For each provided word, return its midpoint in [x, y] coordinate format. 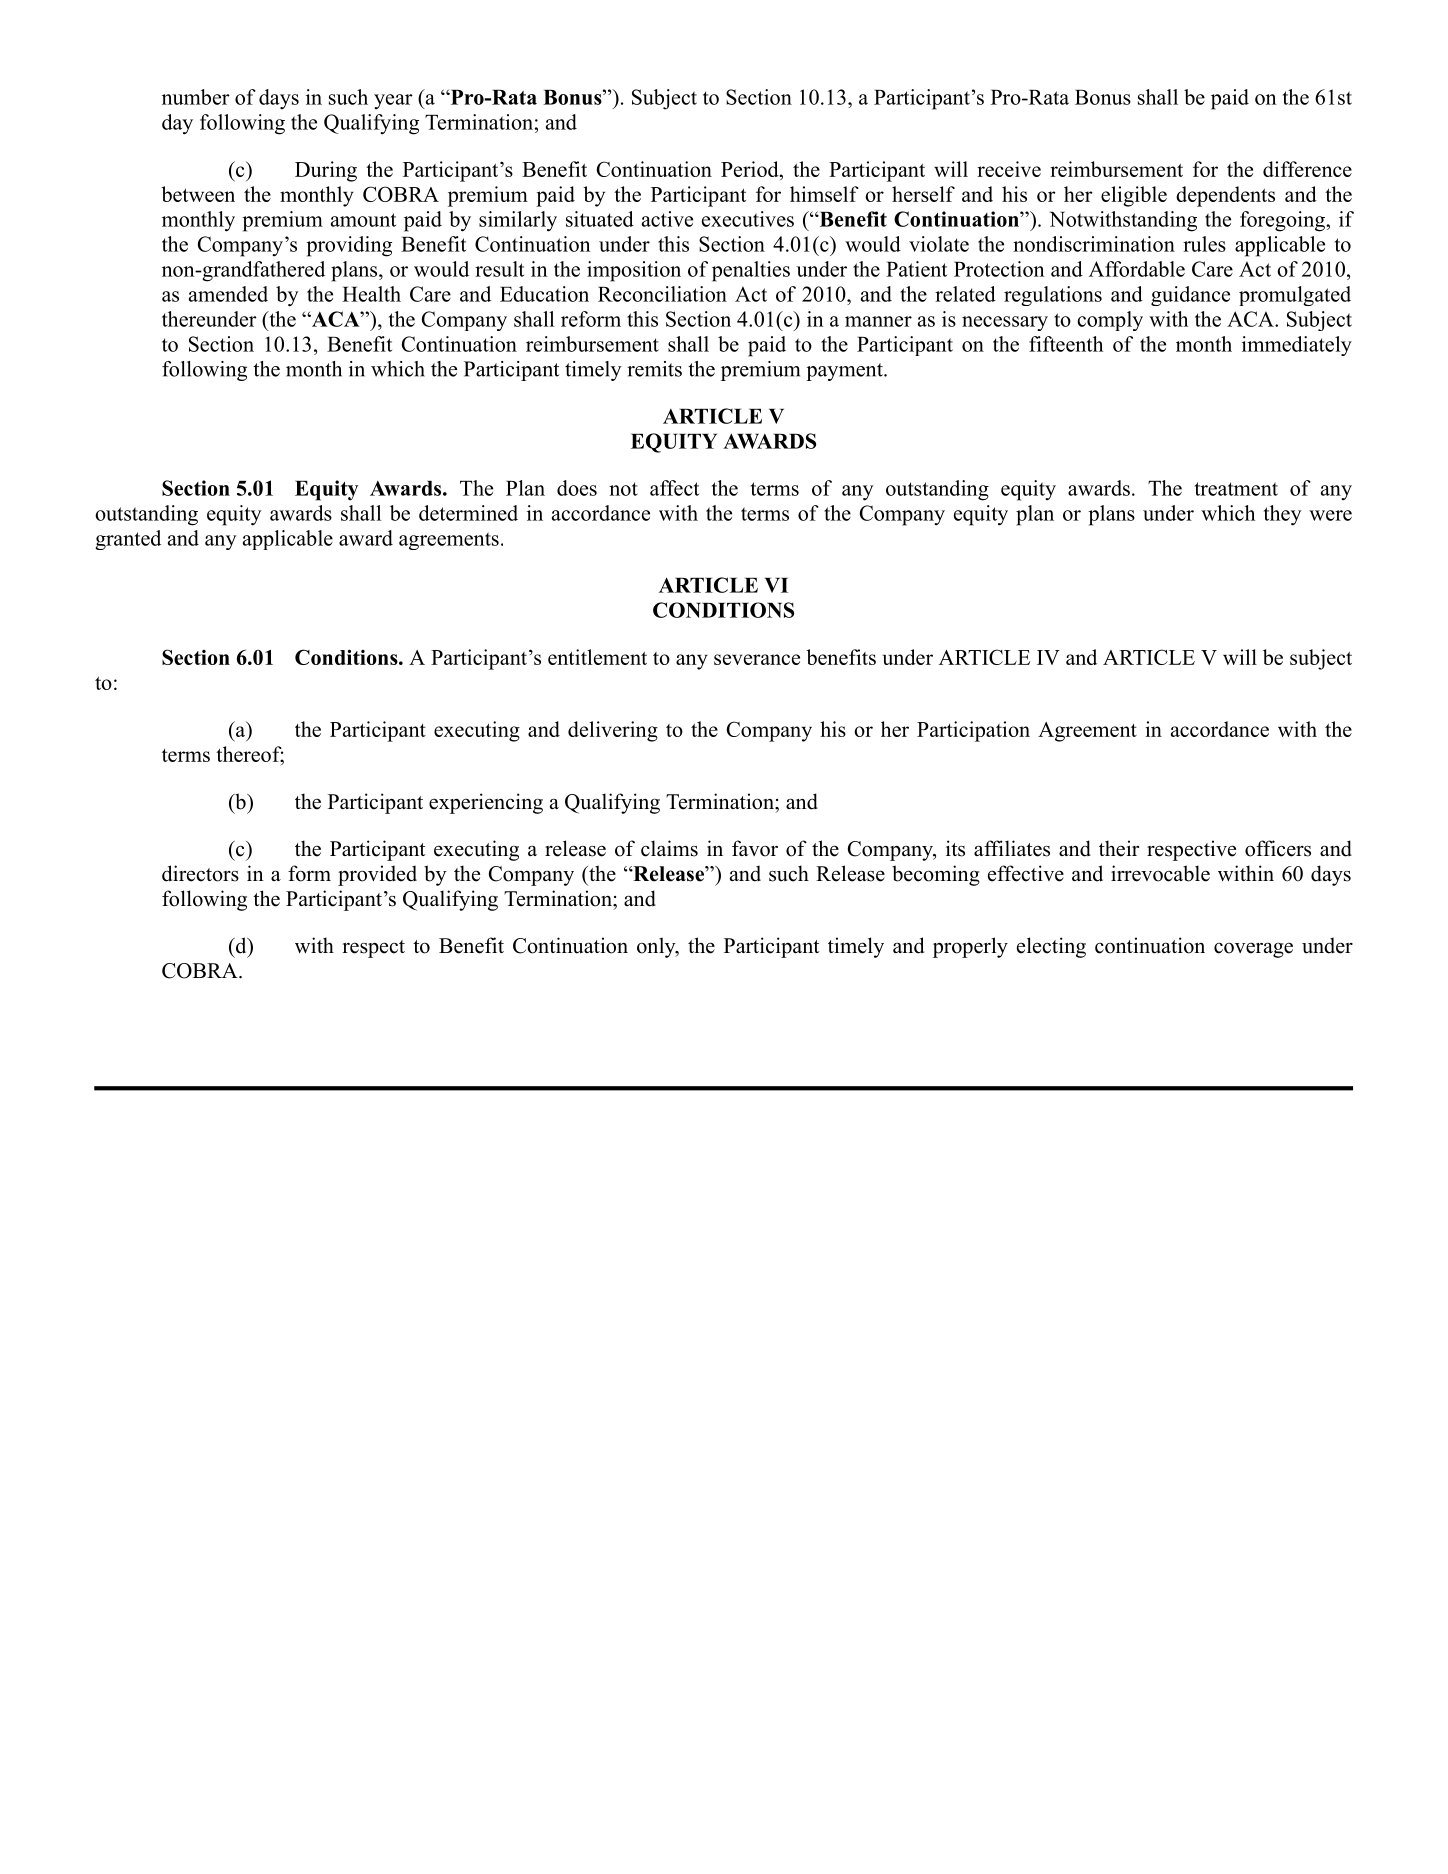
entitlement [597, 657]
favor [755, 848]
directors [200, 873]
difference [1307, 169]
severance [757, 659]
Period [751, 169]
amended [228, 294]
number [196, 97]
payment [845, 372]
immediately [1297, 346]
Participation [973, 731]
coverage [1253, 950]
